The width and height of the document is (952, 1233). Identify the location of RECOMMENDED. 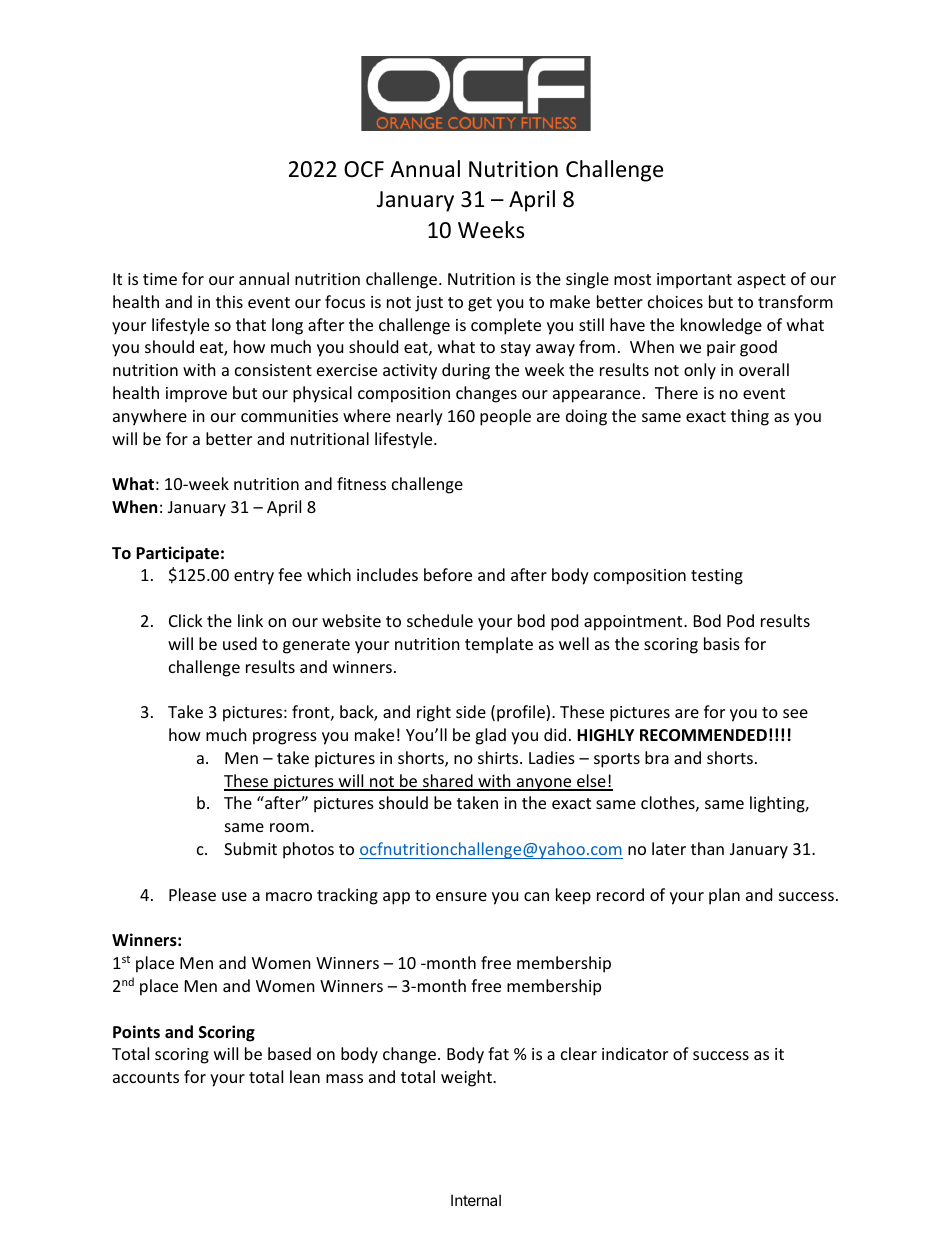
(703, 735).
